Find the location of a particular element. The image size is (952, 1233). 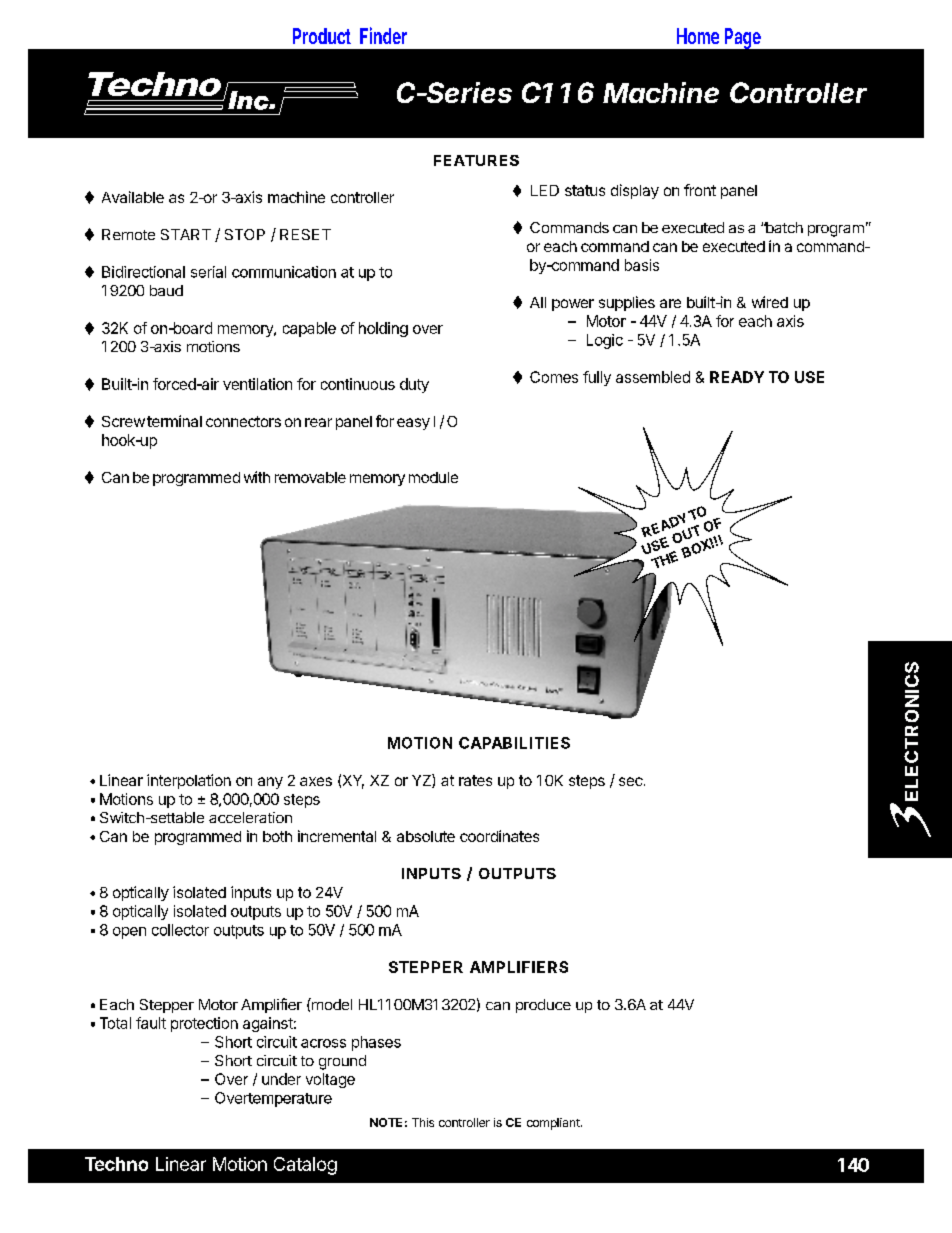

absolute is located at coordinates (426, 836).
